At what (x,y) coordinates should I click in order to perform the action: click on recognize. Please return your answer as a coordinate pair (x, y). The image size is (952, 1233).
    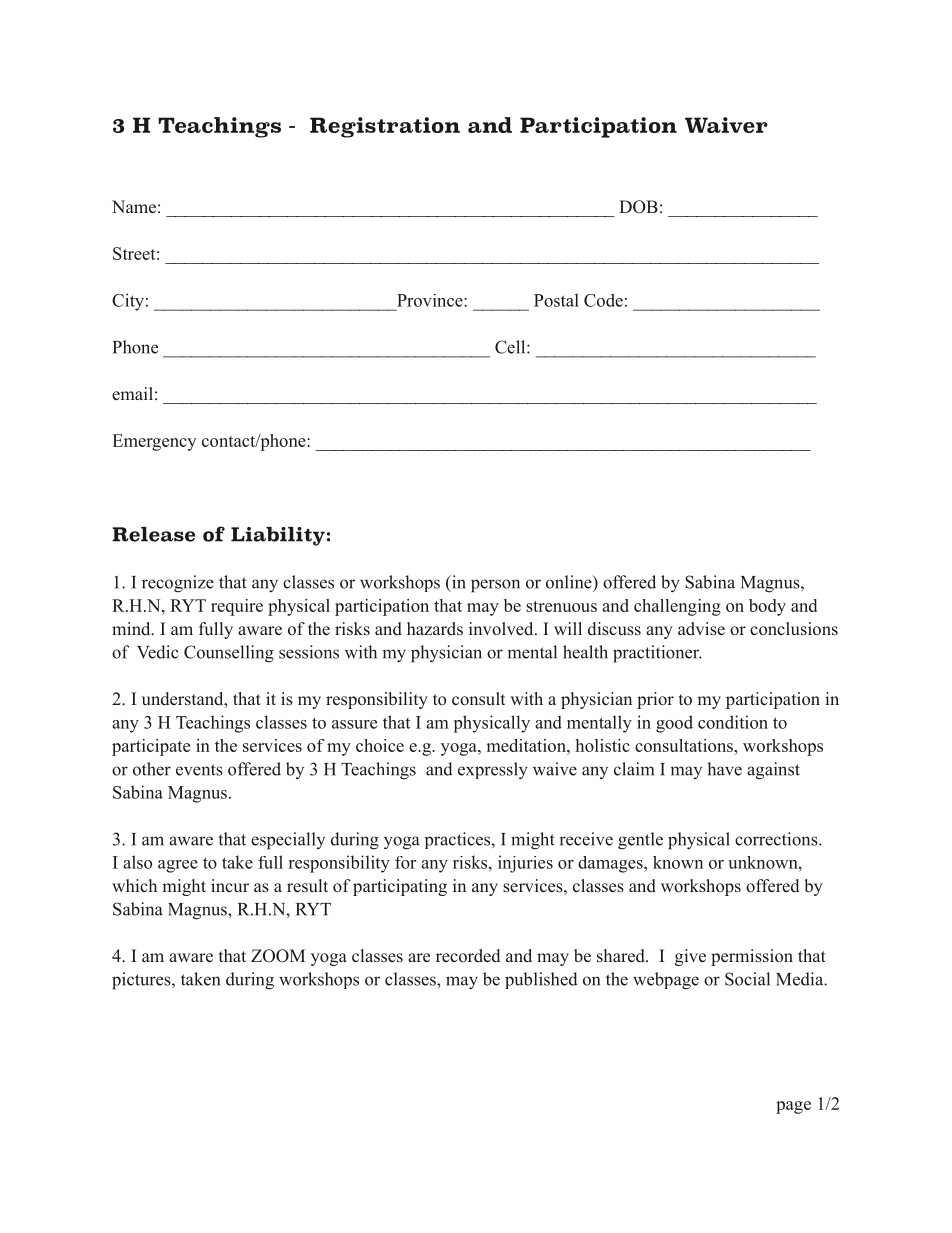
    Looking at the image, I should click on (178, 584).
